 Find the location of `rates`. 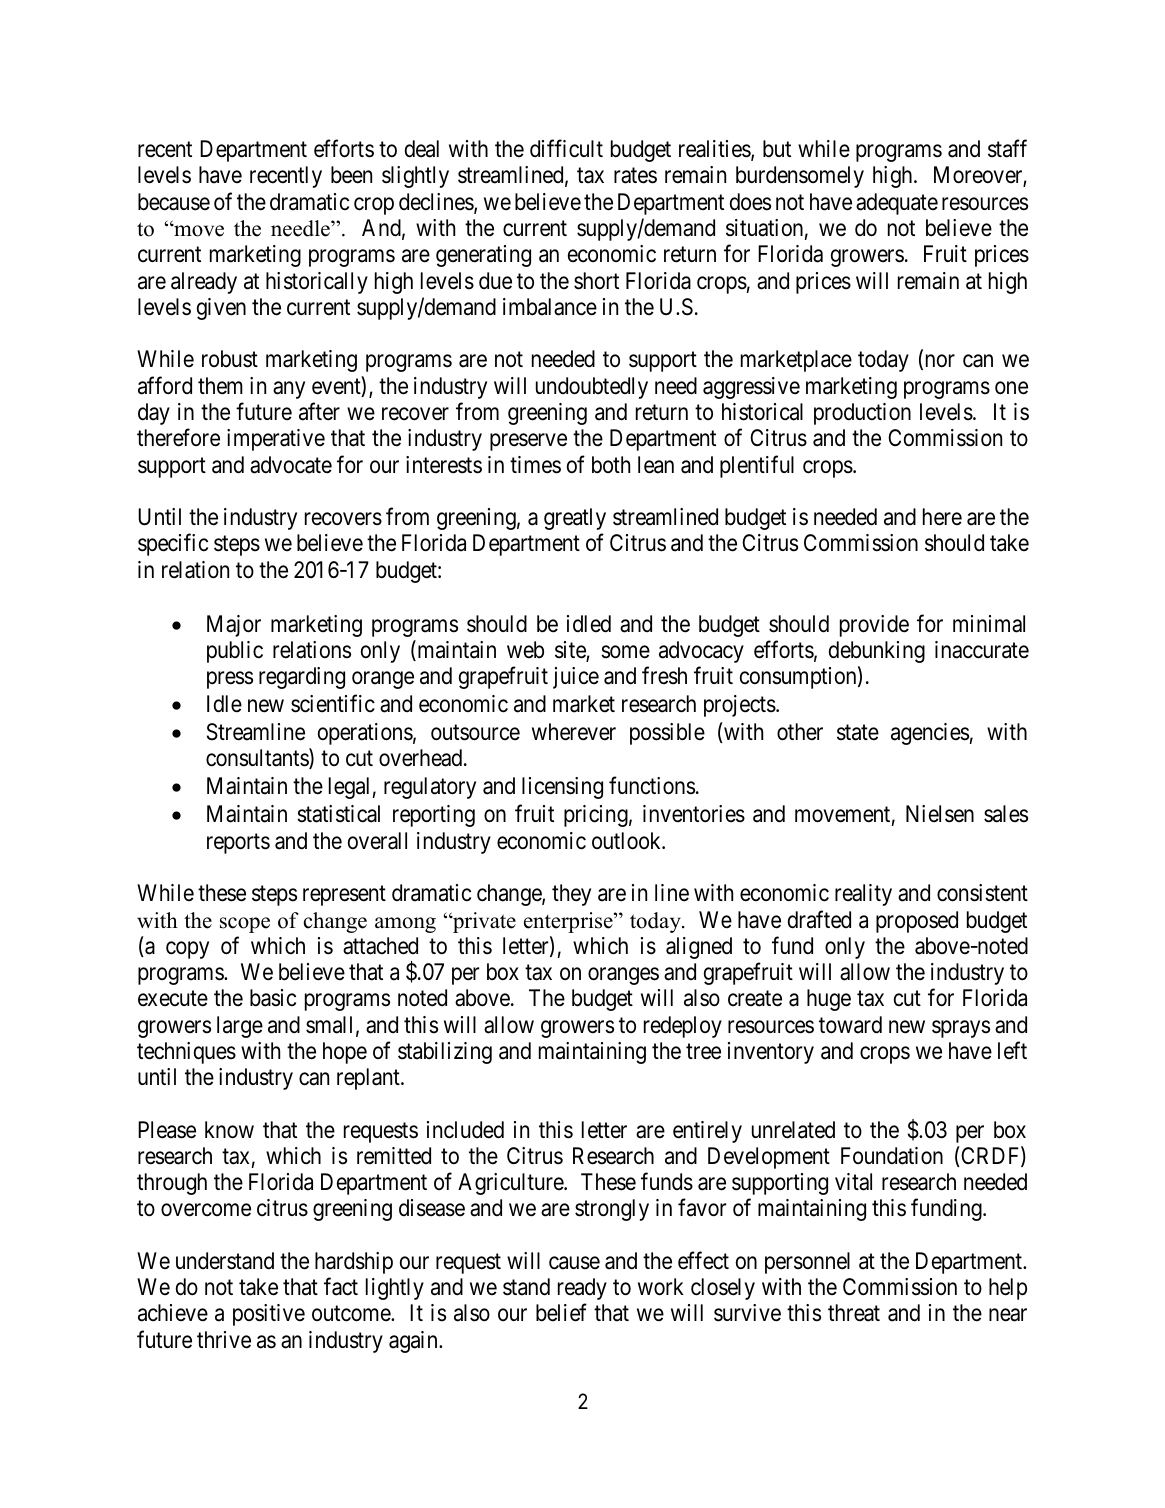

rates is located at coordinates (635, 176).
